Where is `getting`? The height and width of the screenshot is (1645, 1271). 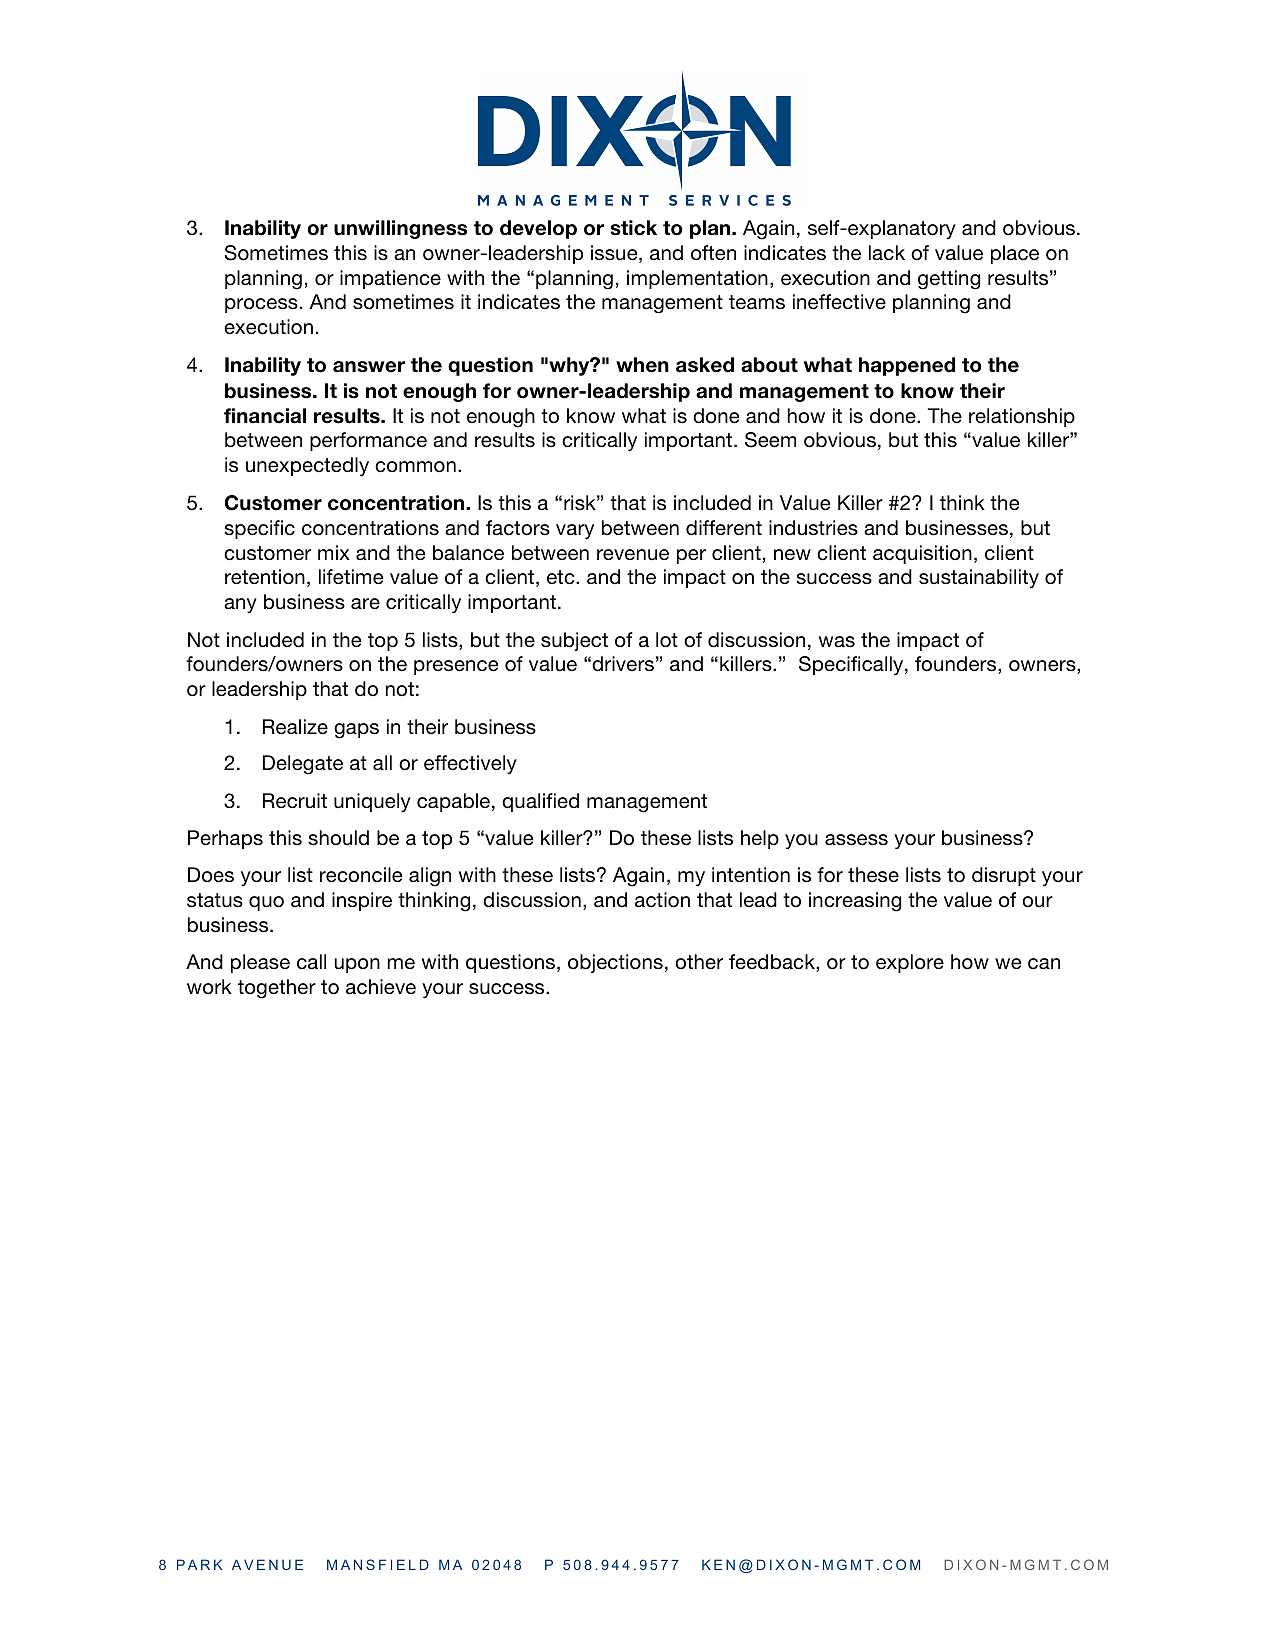
getting is located at coordinates (949, 280).
